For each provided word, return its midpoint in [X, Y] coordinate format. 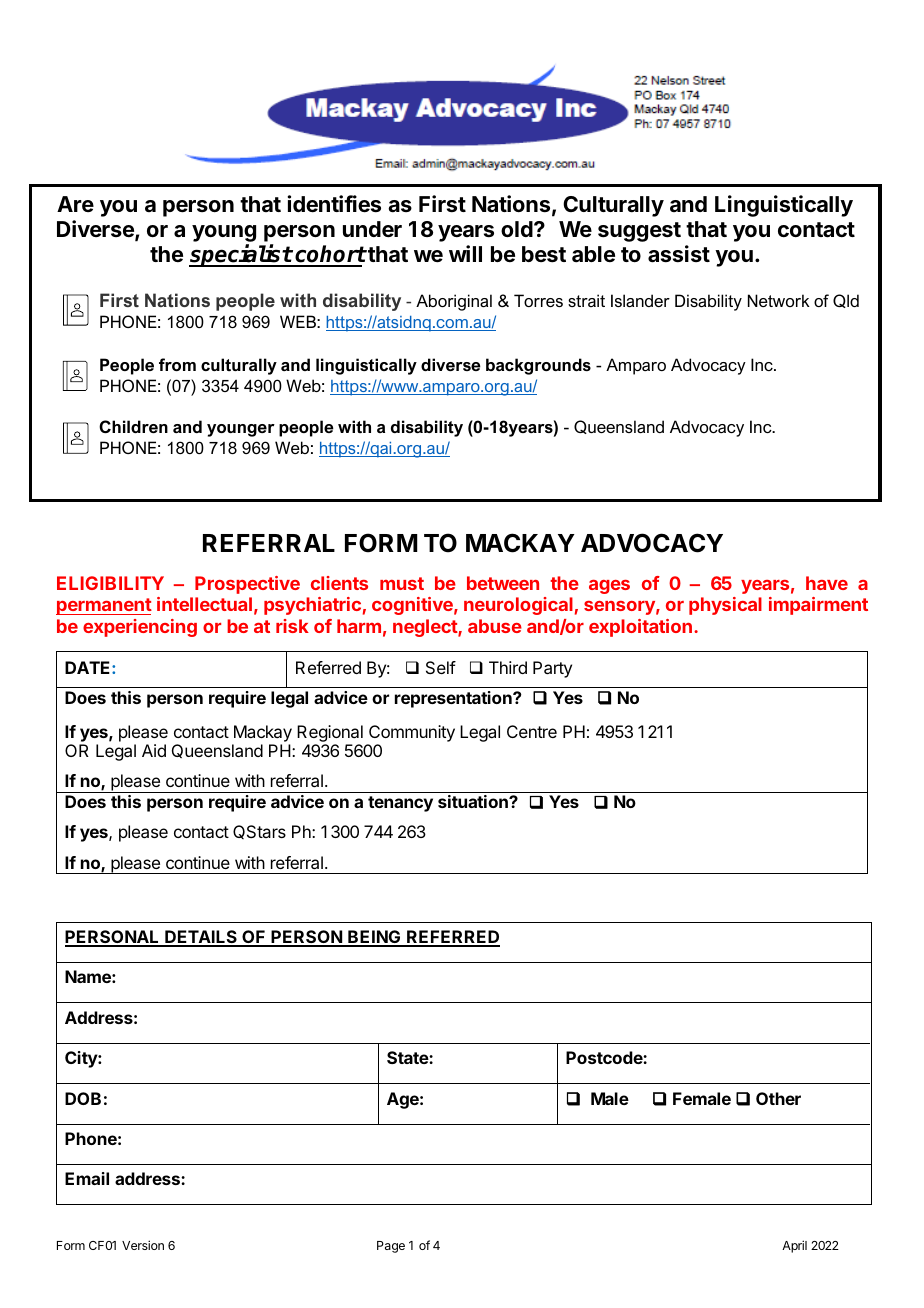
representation [454, 699]
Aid [154, 750]
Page [391, 1247]
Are [75, 204]
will [465, 253]
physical [725, 606]
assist [679, 254]
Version [143, 1245]
